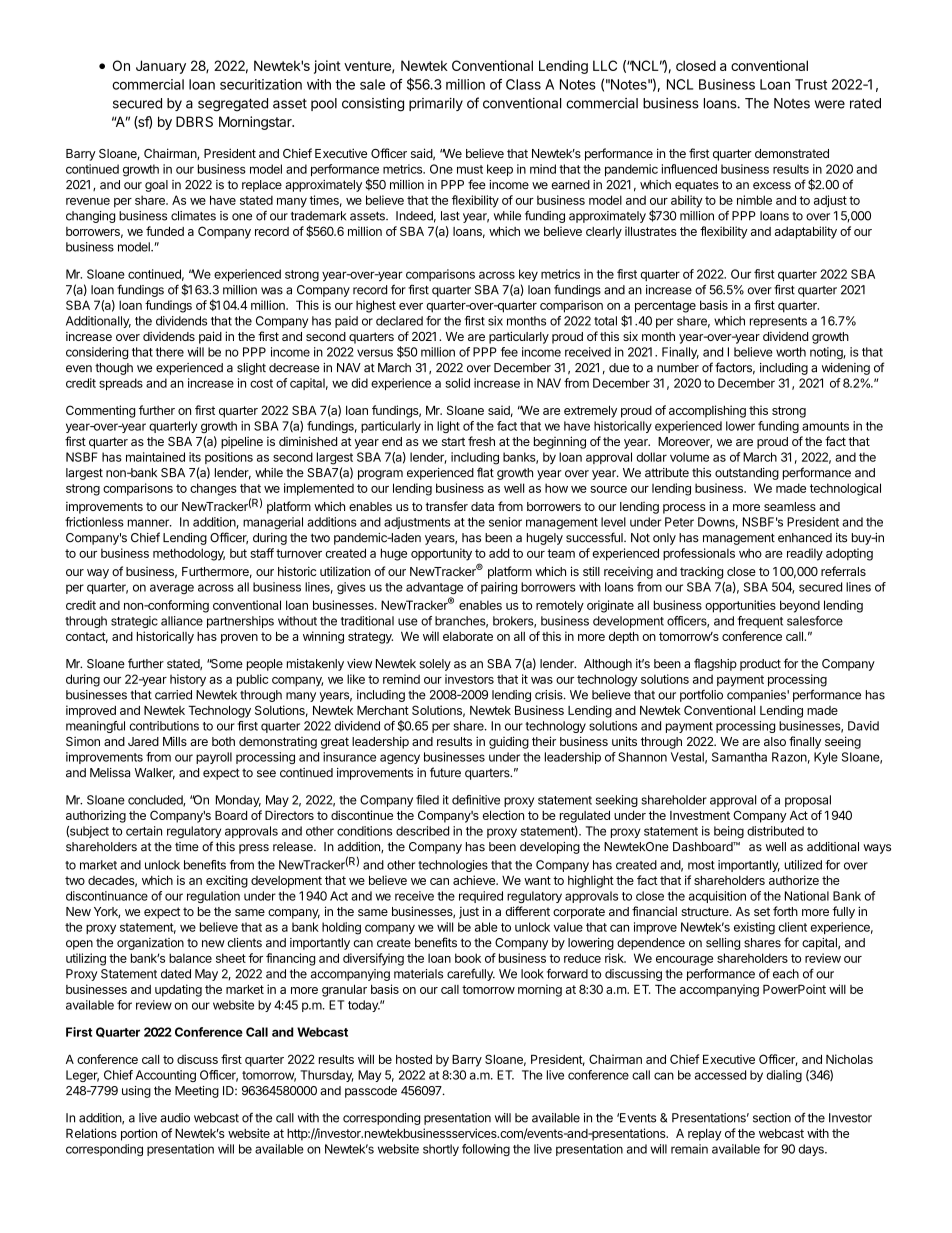 This page has height=1233, width=952. What do you see at coordinates (170, 352) in the page?
I see `there` at bounding box center [170, 352].
